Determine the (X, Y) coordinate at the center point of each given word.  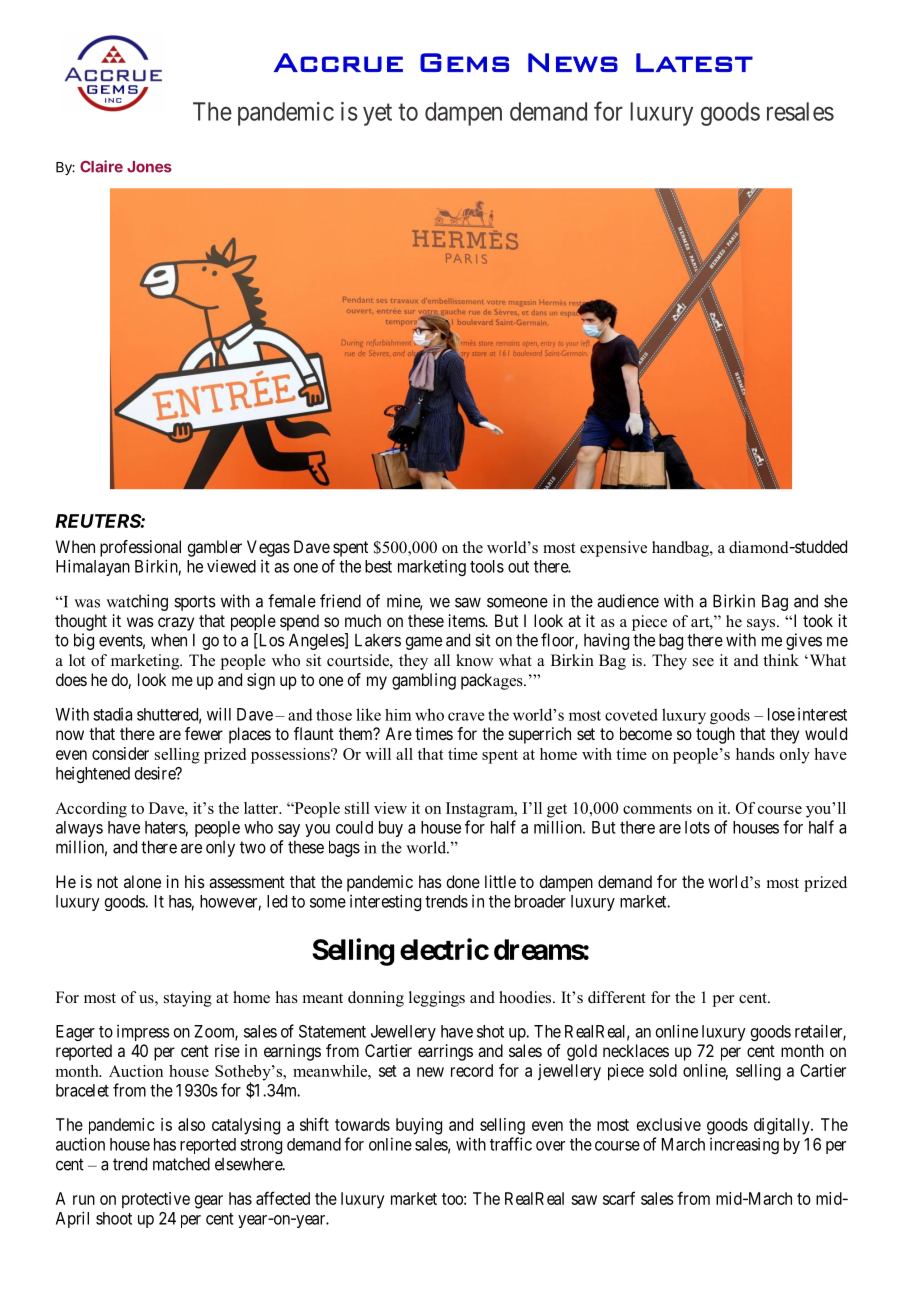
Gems (464, 62)
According (91, 810)
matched (181, 1164)
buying (419, 1126)
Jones (149, 167)
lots (697, 827)
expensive (613, 549)
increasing (744, 1145)
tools (487, 566)
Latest (694, 62)
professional (140, 548)
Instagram (481, 810)
